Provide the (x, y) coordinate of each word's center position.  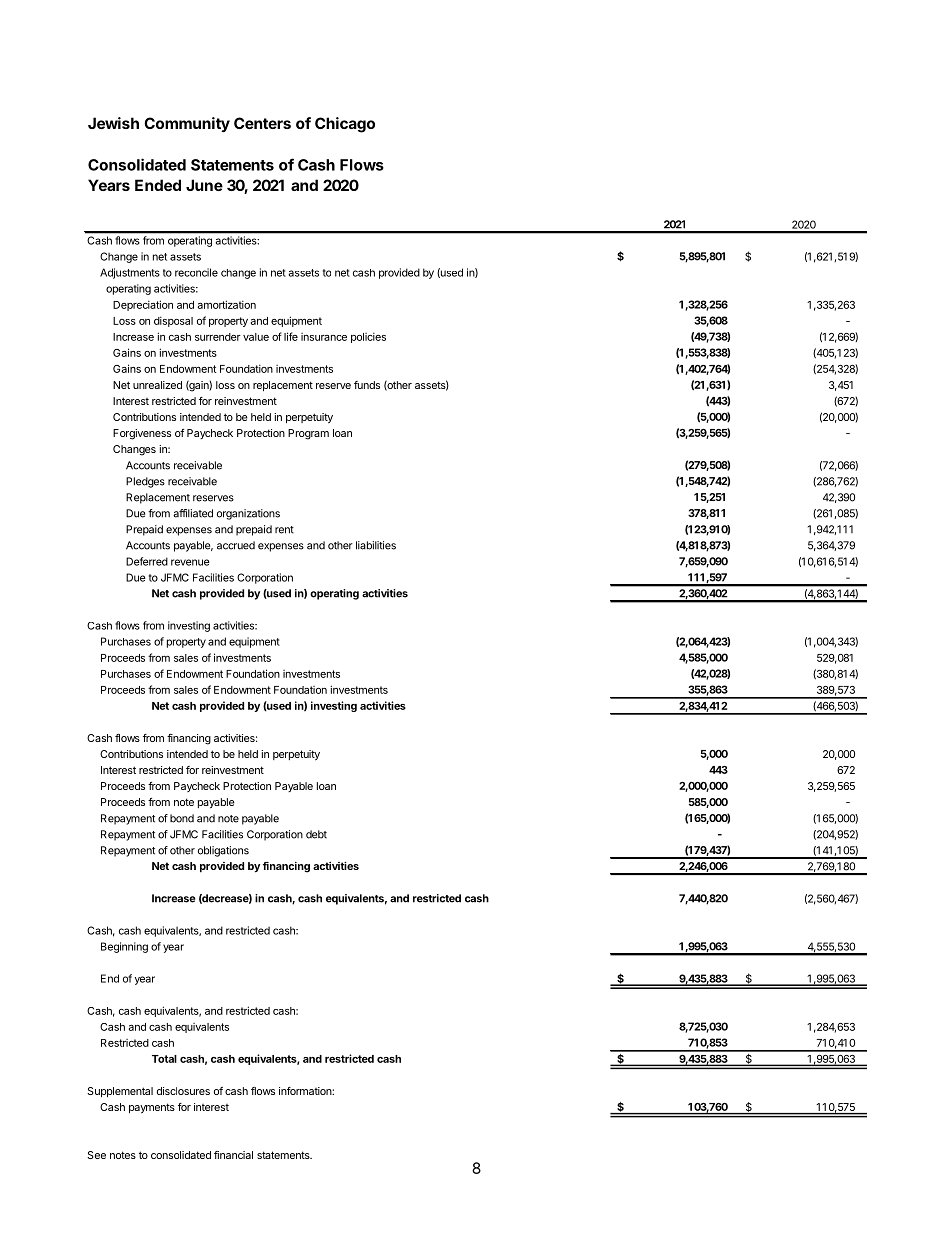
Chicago (345, 125)
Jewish (113, 123)
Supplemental (120, 1092)
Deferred (147, 561)
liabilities (376, 545)
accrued (236, 545)
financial (233, 1155)
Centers (262, 123)
